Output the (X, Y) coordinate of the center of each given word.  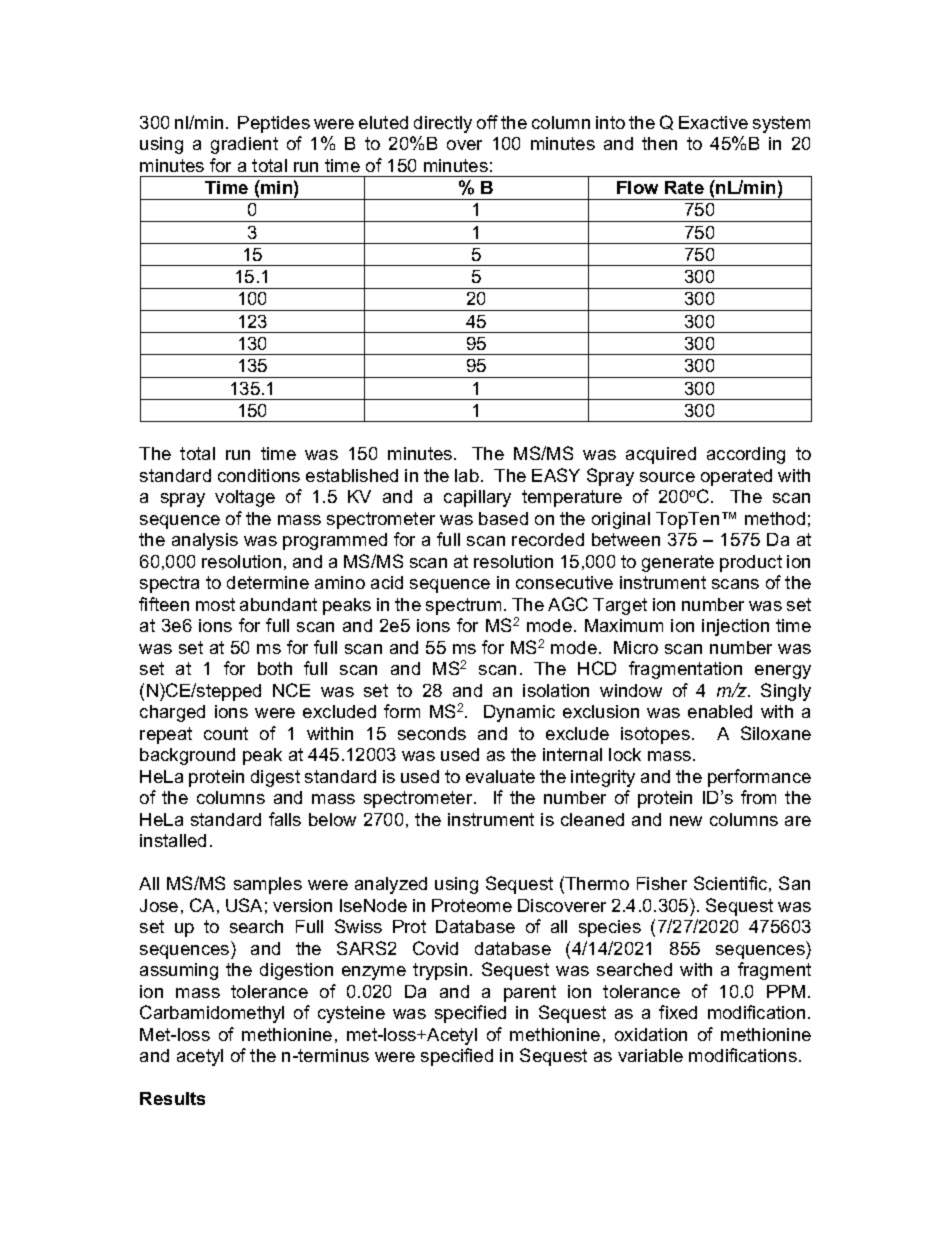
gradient (244, 145)
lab (467, 475)
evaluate (500, 776)
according (746, 455)
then (659, 143)
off (487, 122)
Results (172, 1098)
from (758, 797)
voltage (245, 498)
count (226, 733)
